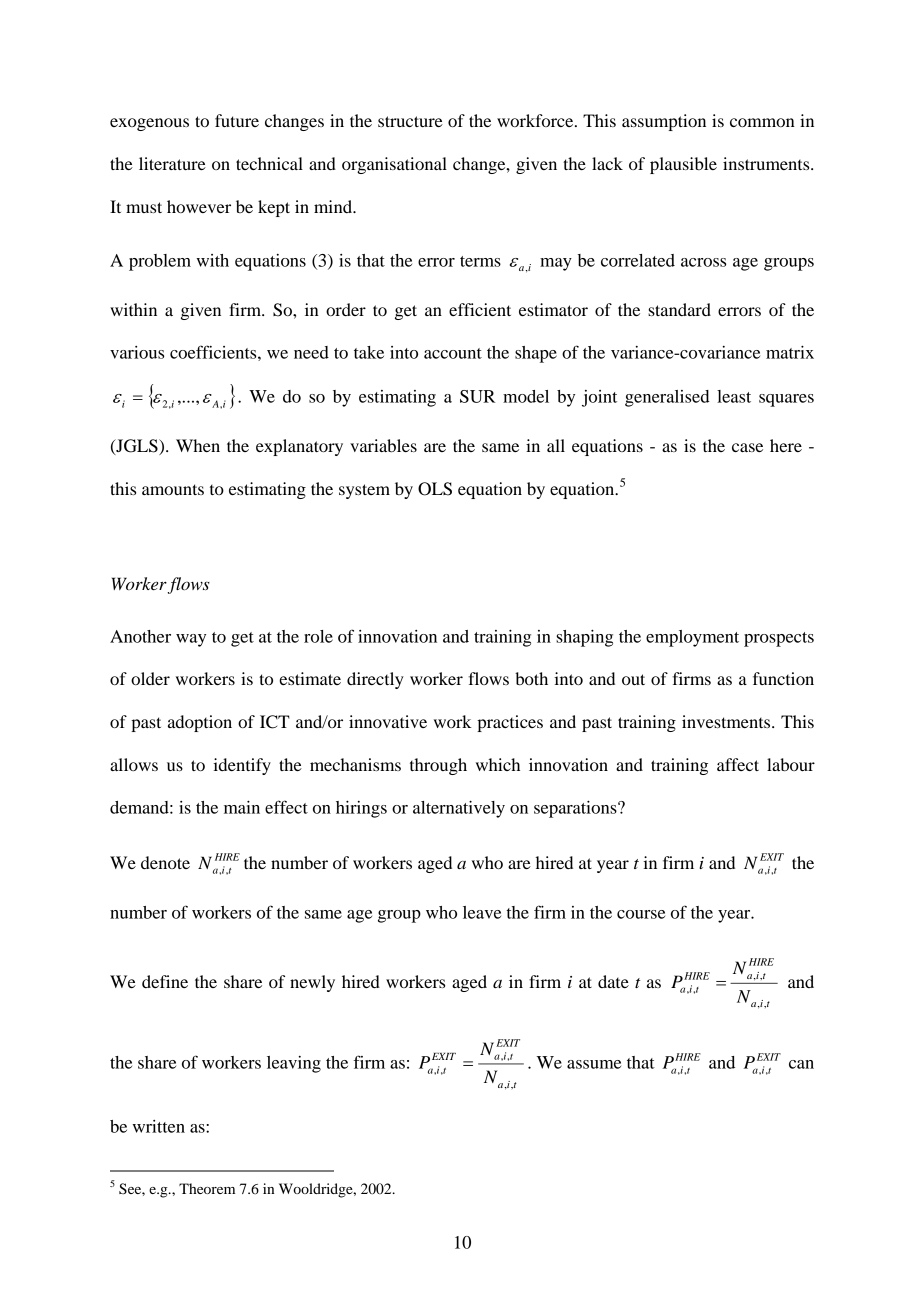 Image resolution: width=924 pixels, height=1308 pixels. Describe the element at coordinates (478, 396) in the image. I see `SUR` at that location.
